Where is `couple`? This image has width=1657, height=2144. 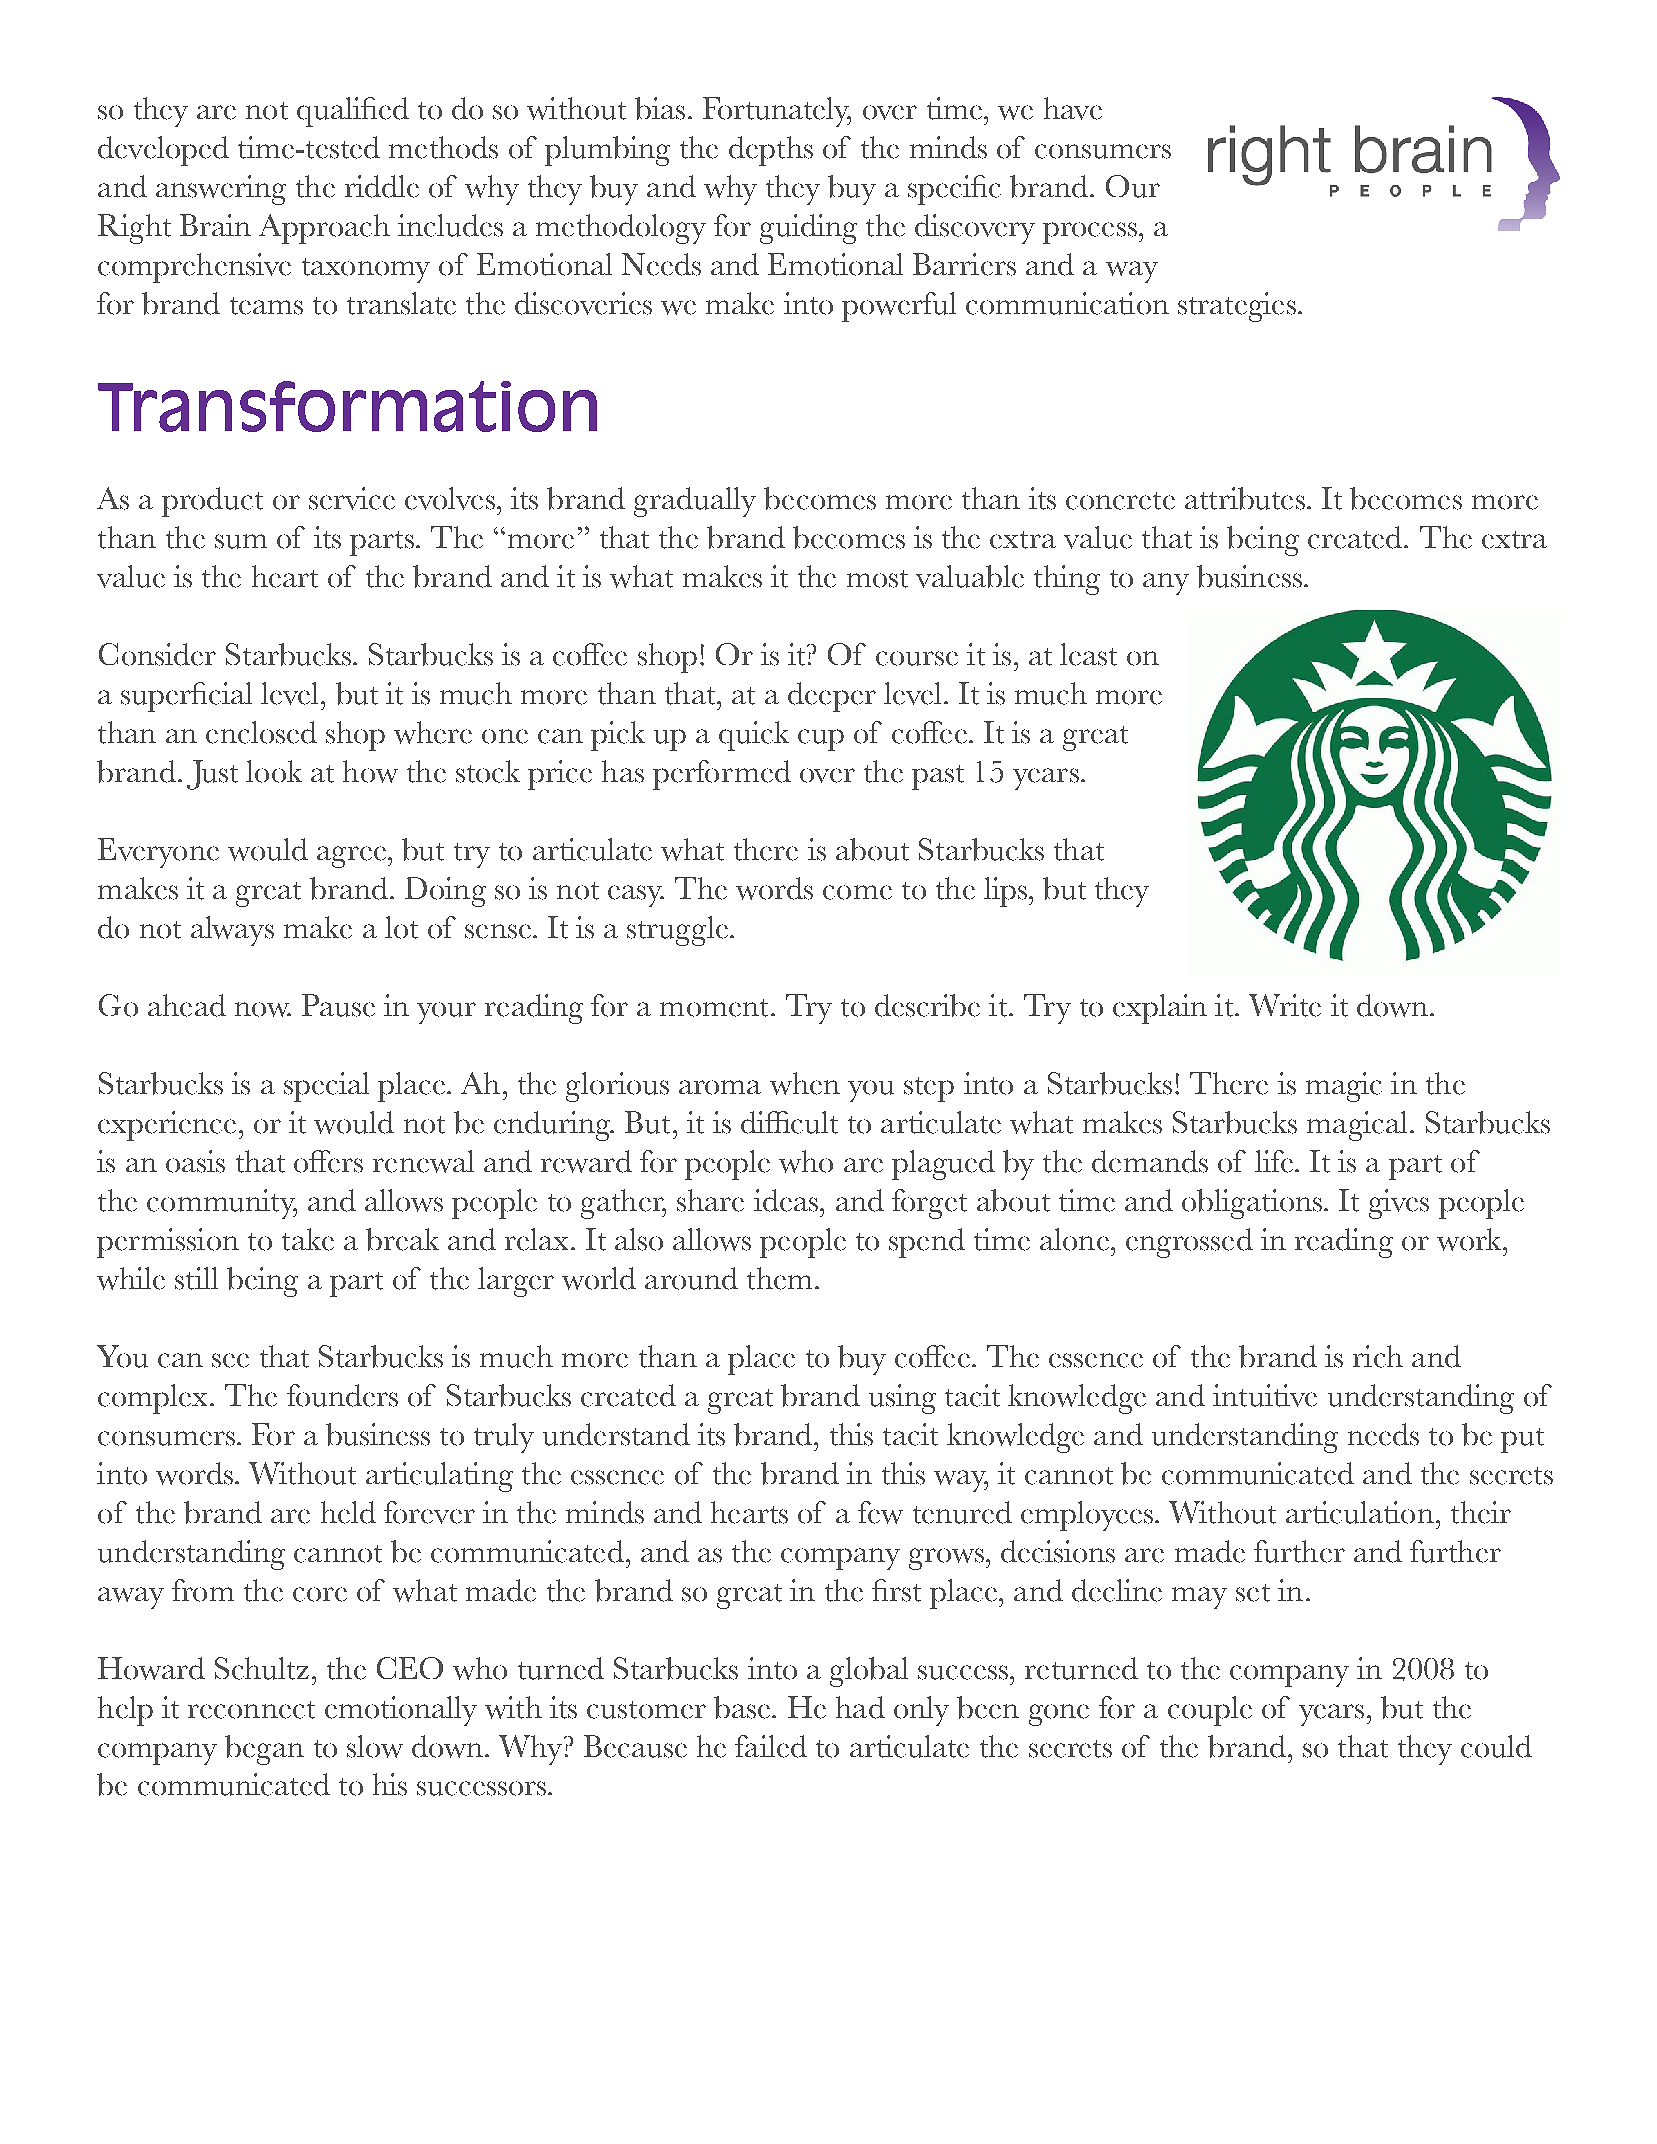 couple is located at coordinates (1210, 1711).
